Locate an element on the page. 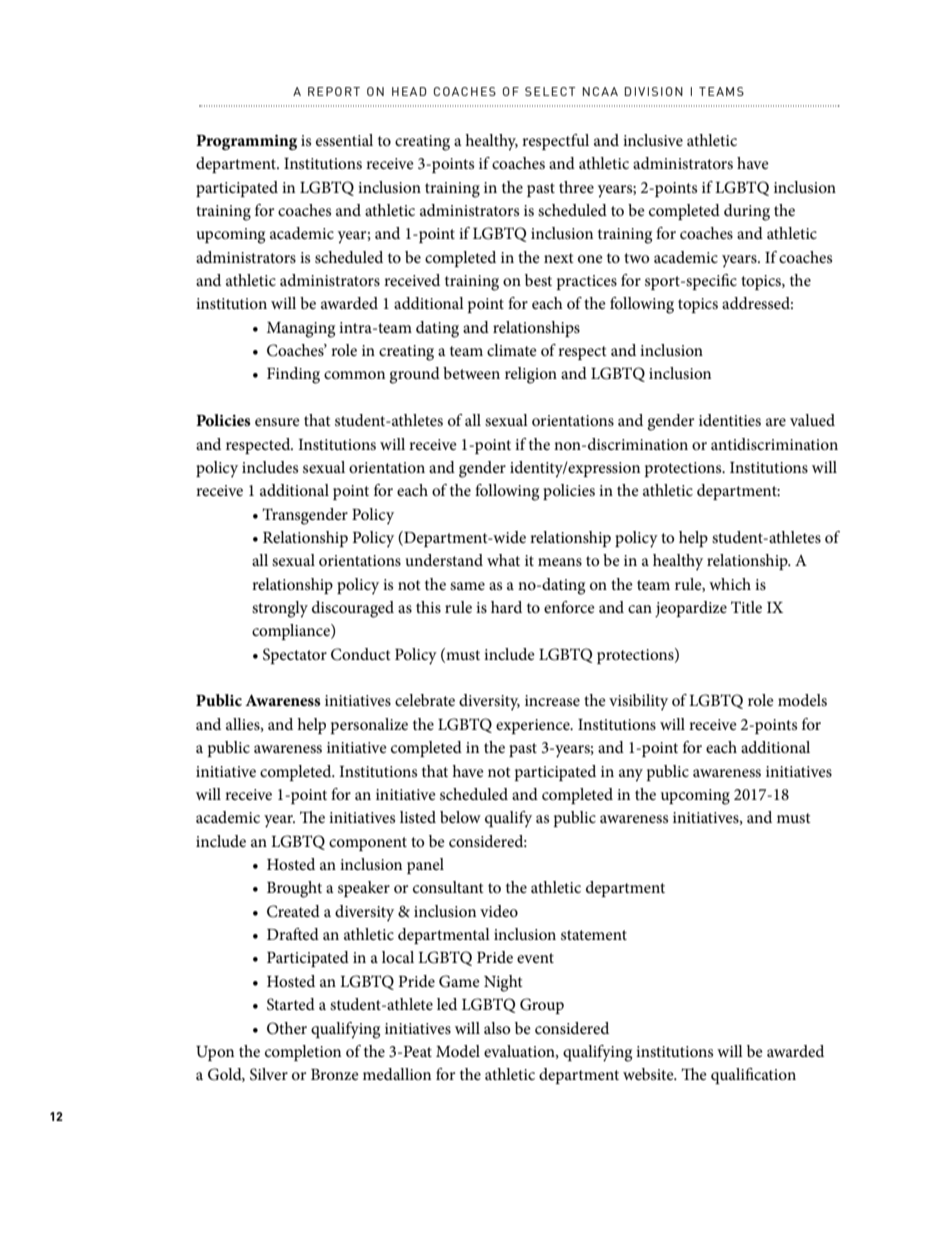 The height and width of the page is (1233, 952). three is located at coordinates (576, 187).
